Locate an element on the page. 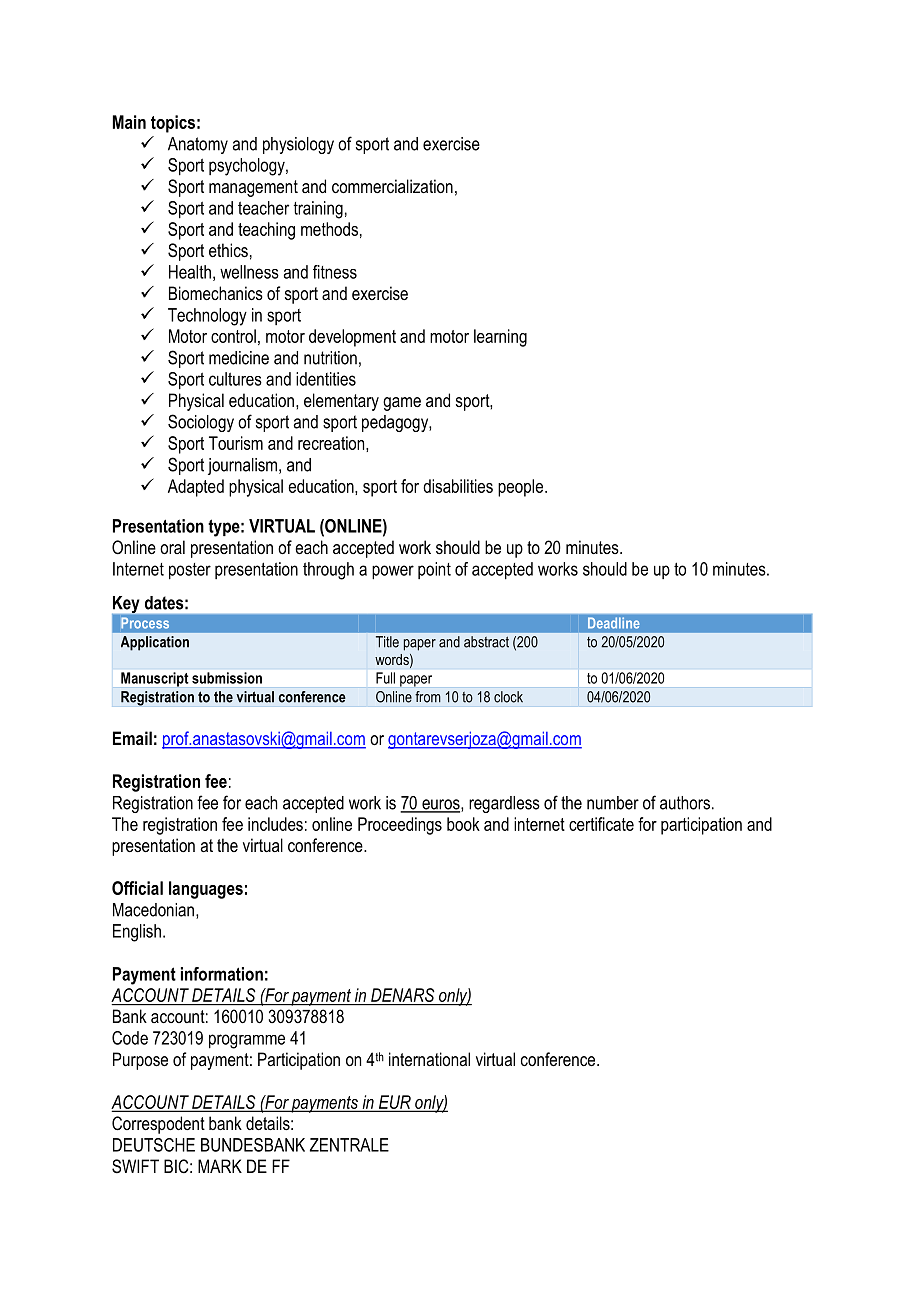 The height and width of the document is (1308, 924). disabilities is located at coordinates (458, 486).
